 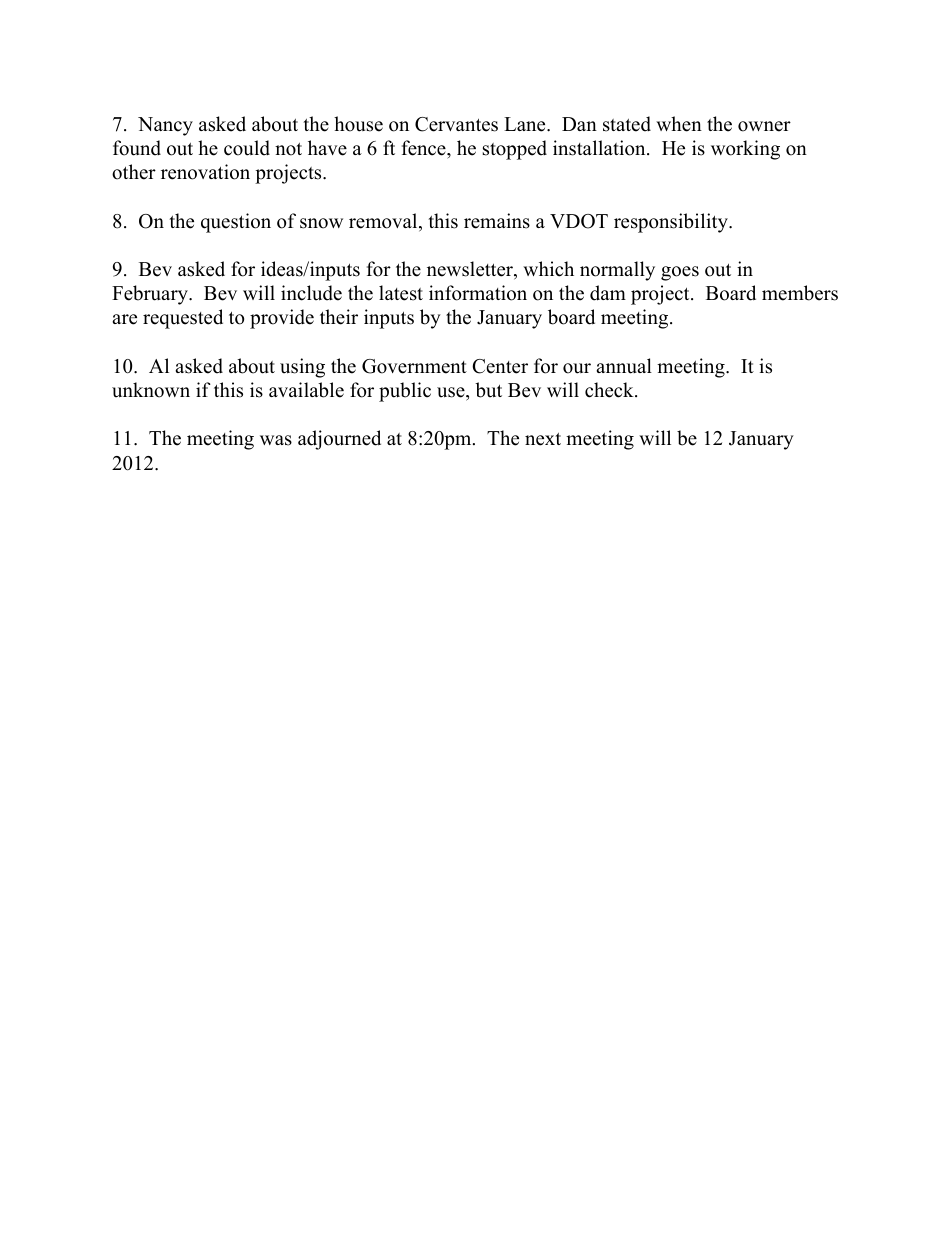 I want to click on goes, so click(x=680, y=273).
